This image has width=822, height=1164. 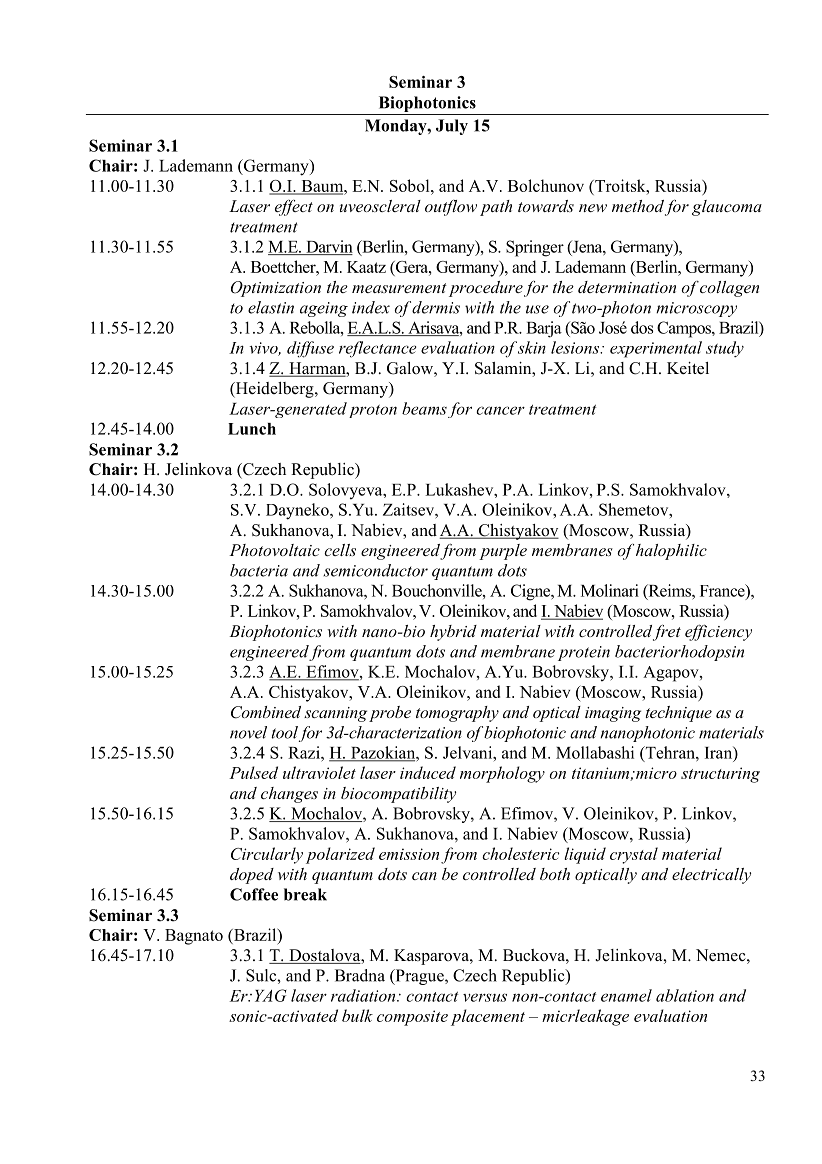 I want to click on bulk, so click(x=357, y=1015).
